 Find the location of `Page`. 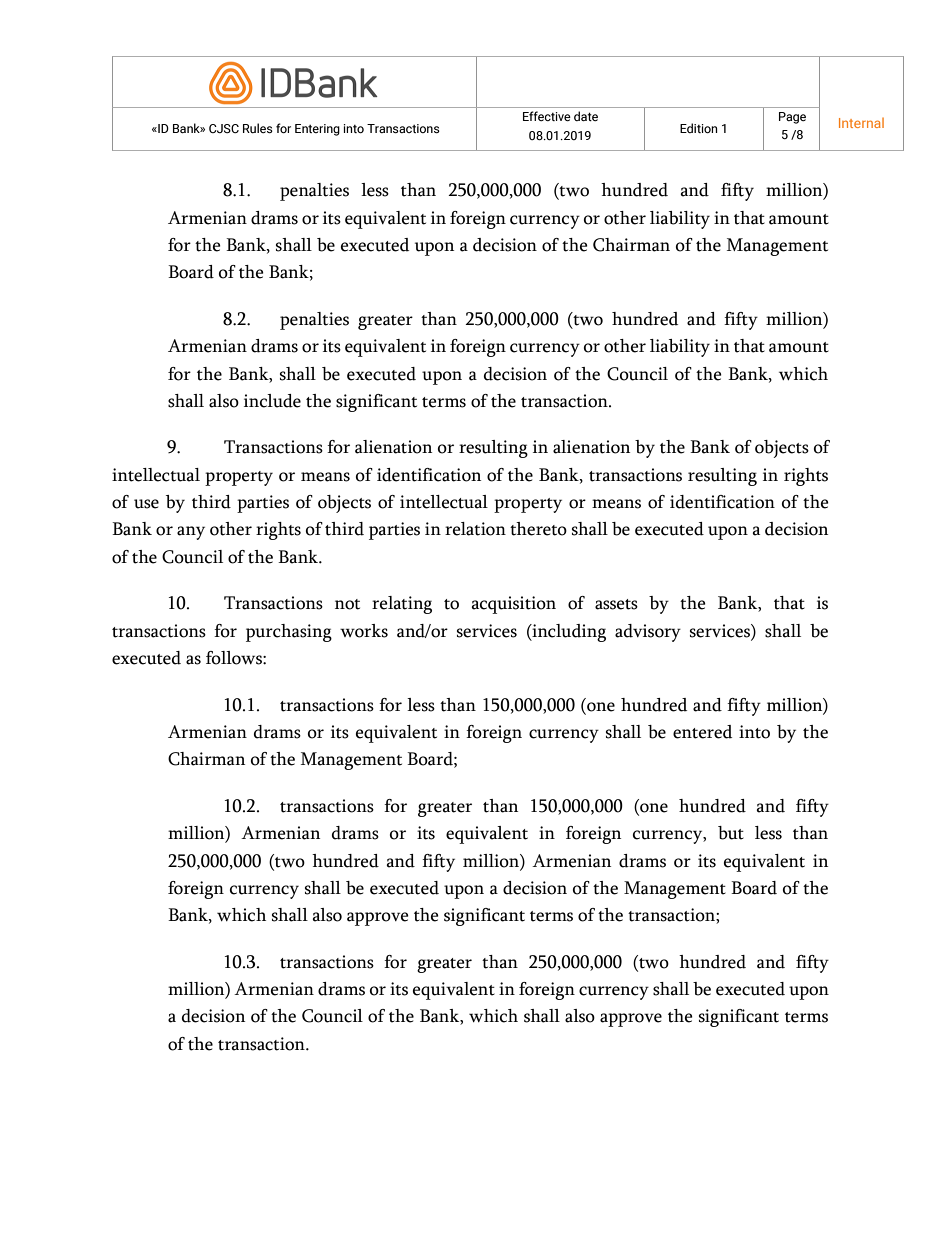

Page is located at coordinates (792, 118).
